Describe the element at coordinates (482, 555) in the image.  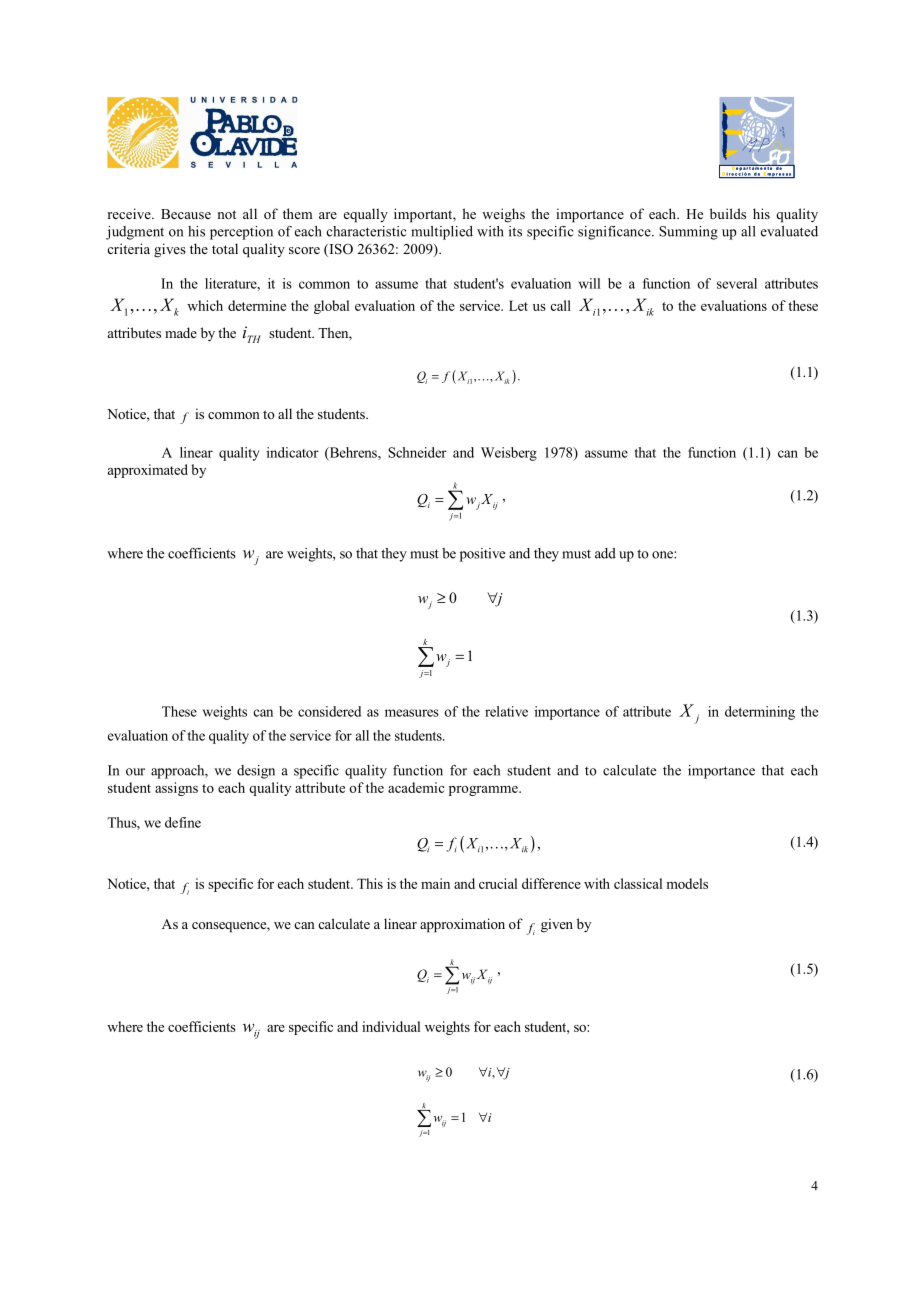
I see `positive` at that location.
